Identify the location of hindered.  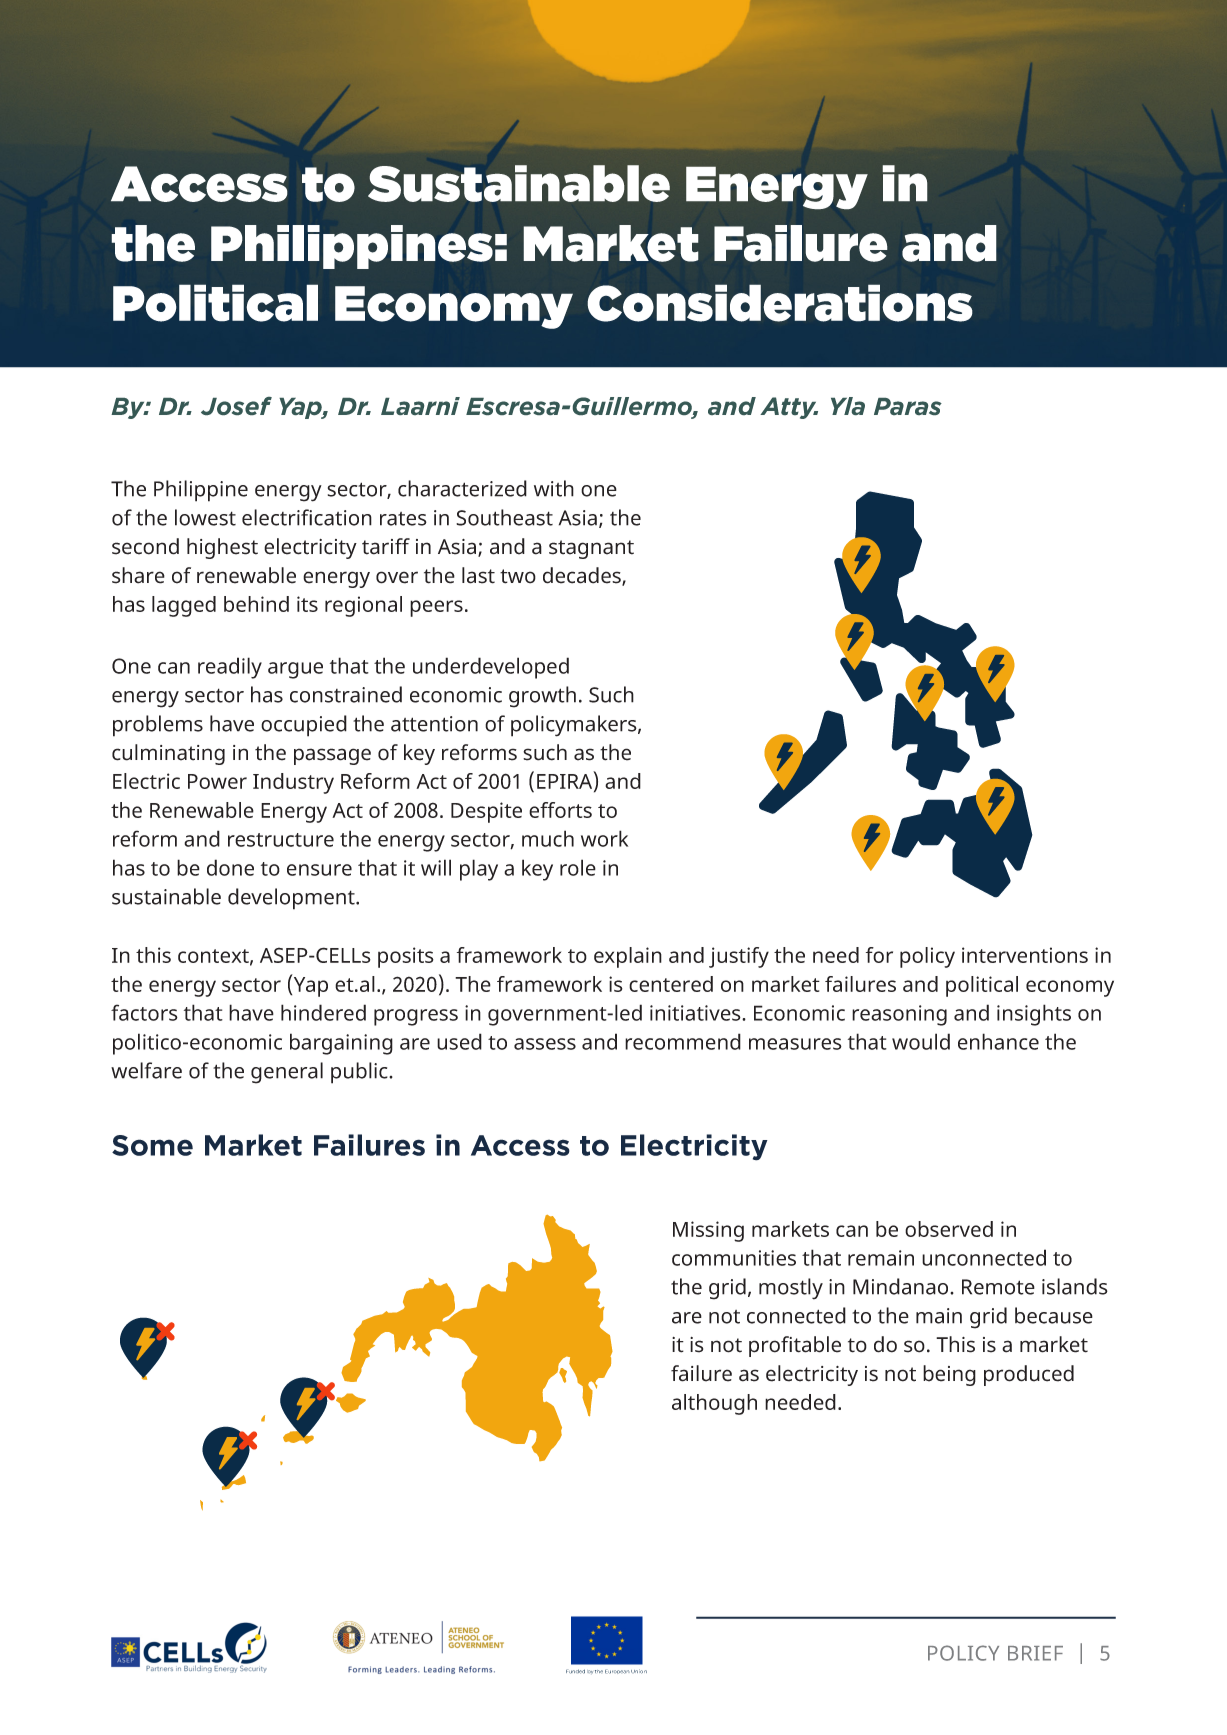
(323, 1012).
